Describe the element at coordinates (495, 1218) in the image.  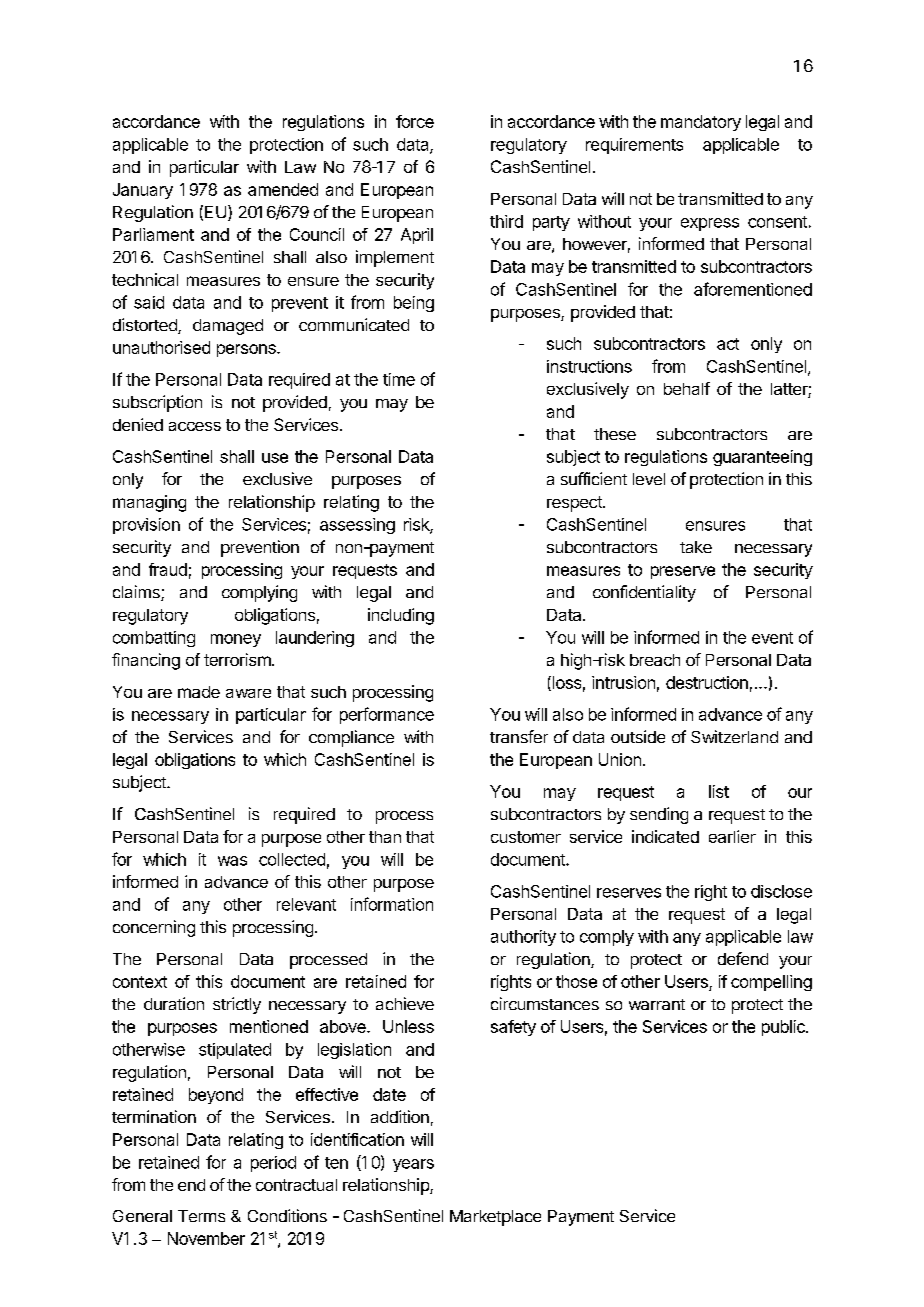
I see `Marketplace` at that location.
